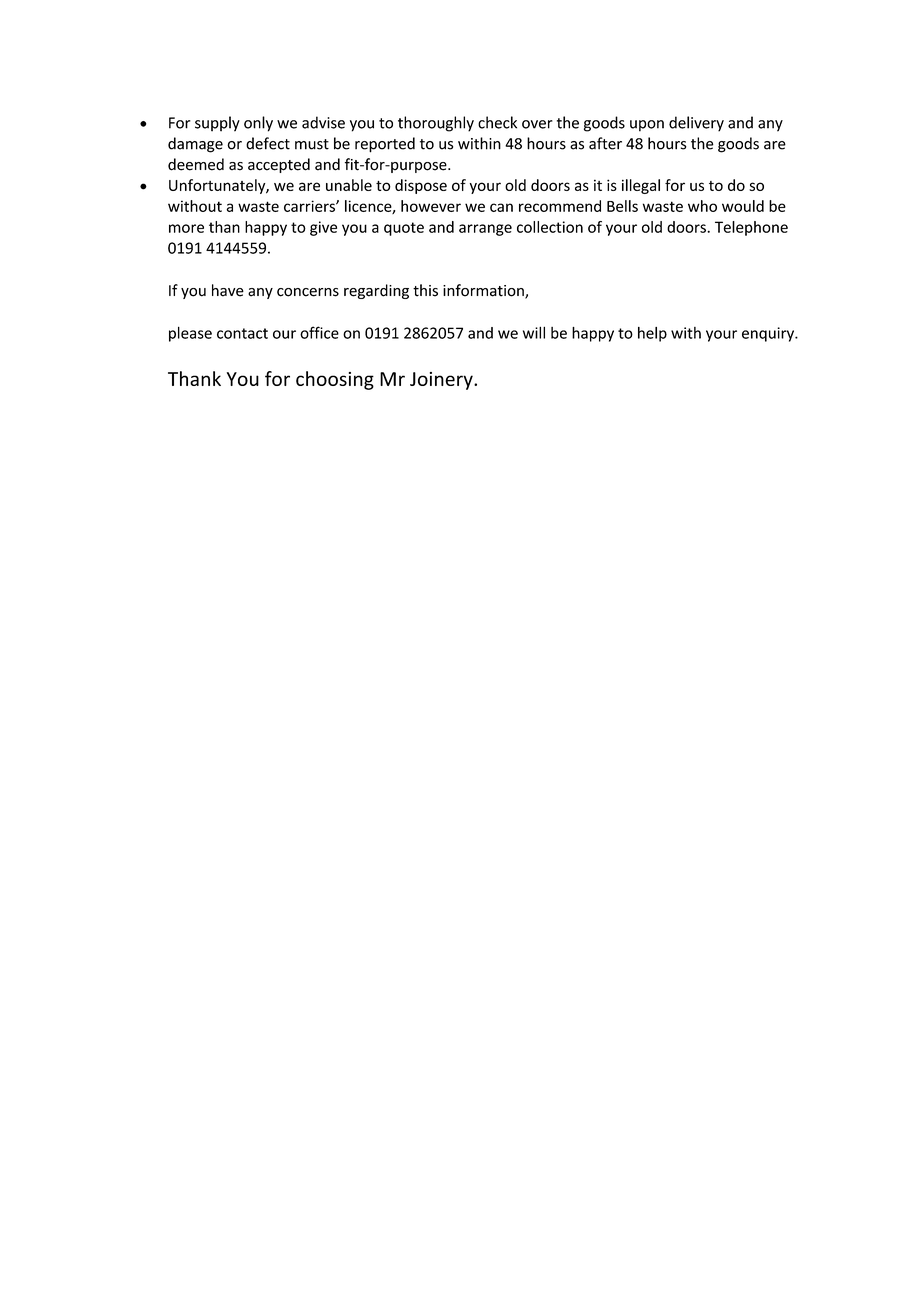  Describe the element at coordinates (751, 228) in the document. I see `Telephone` at that location.
